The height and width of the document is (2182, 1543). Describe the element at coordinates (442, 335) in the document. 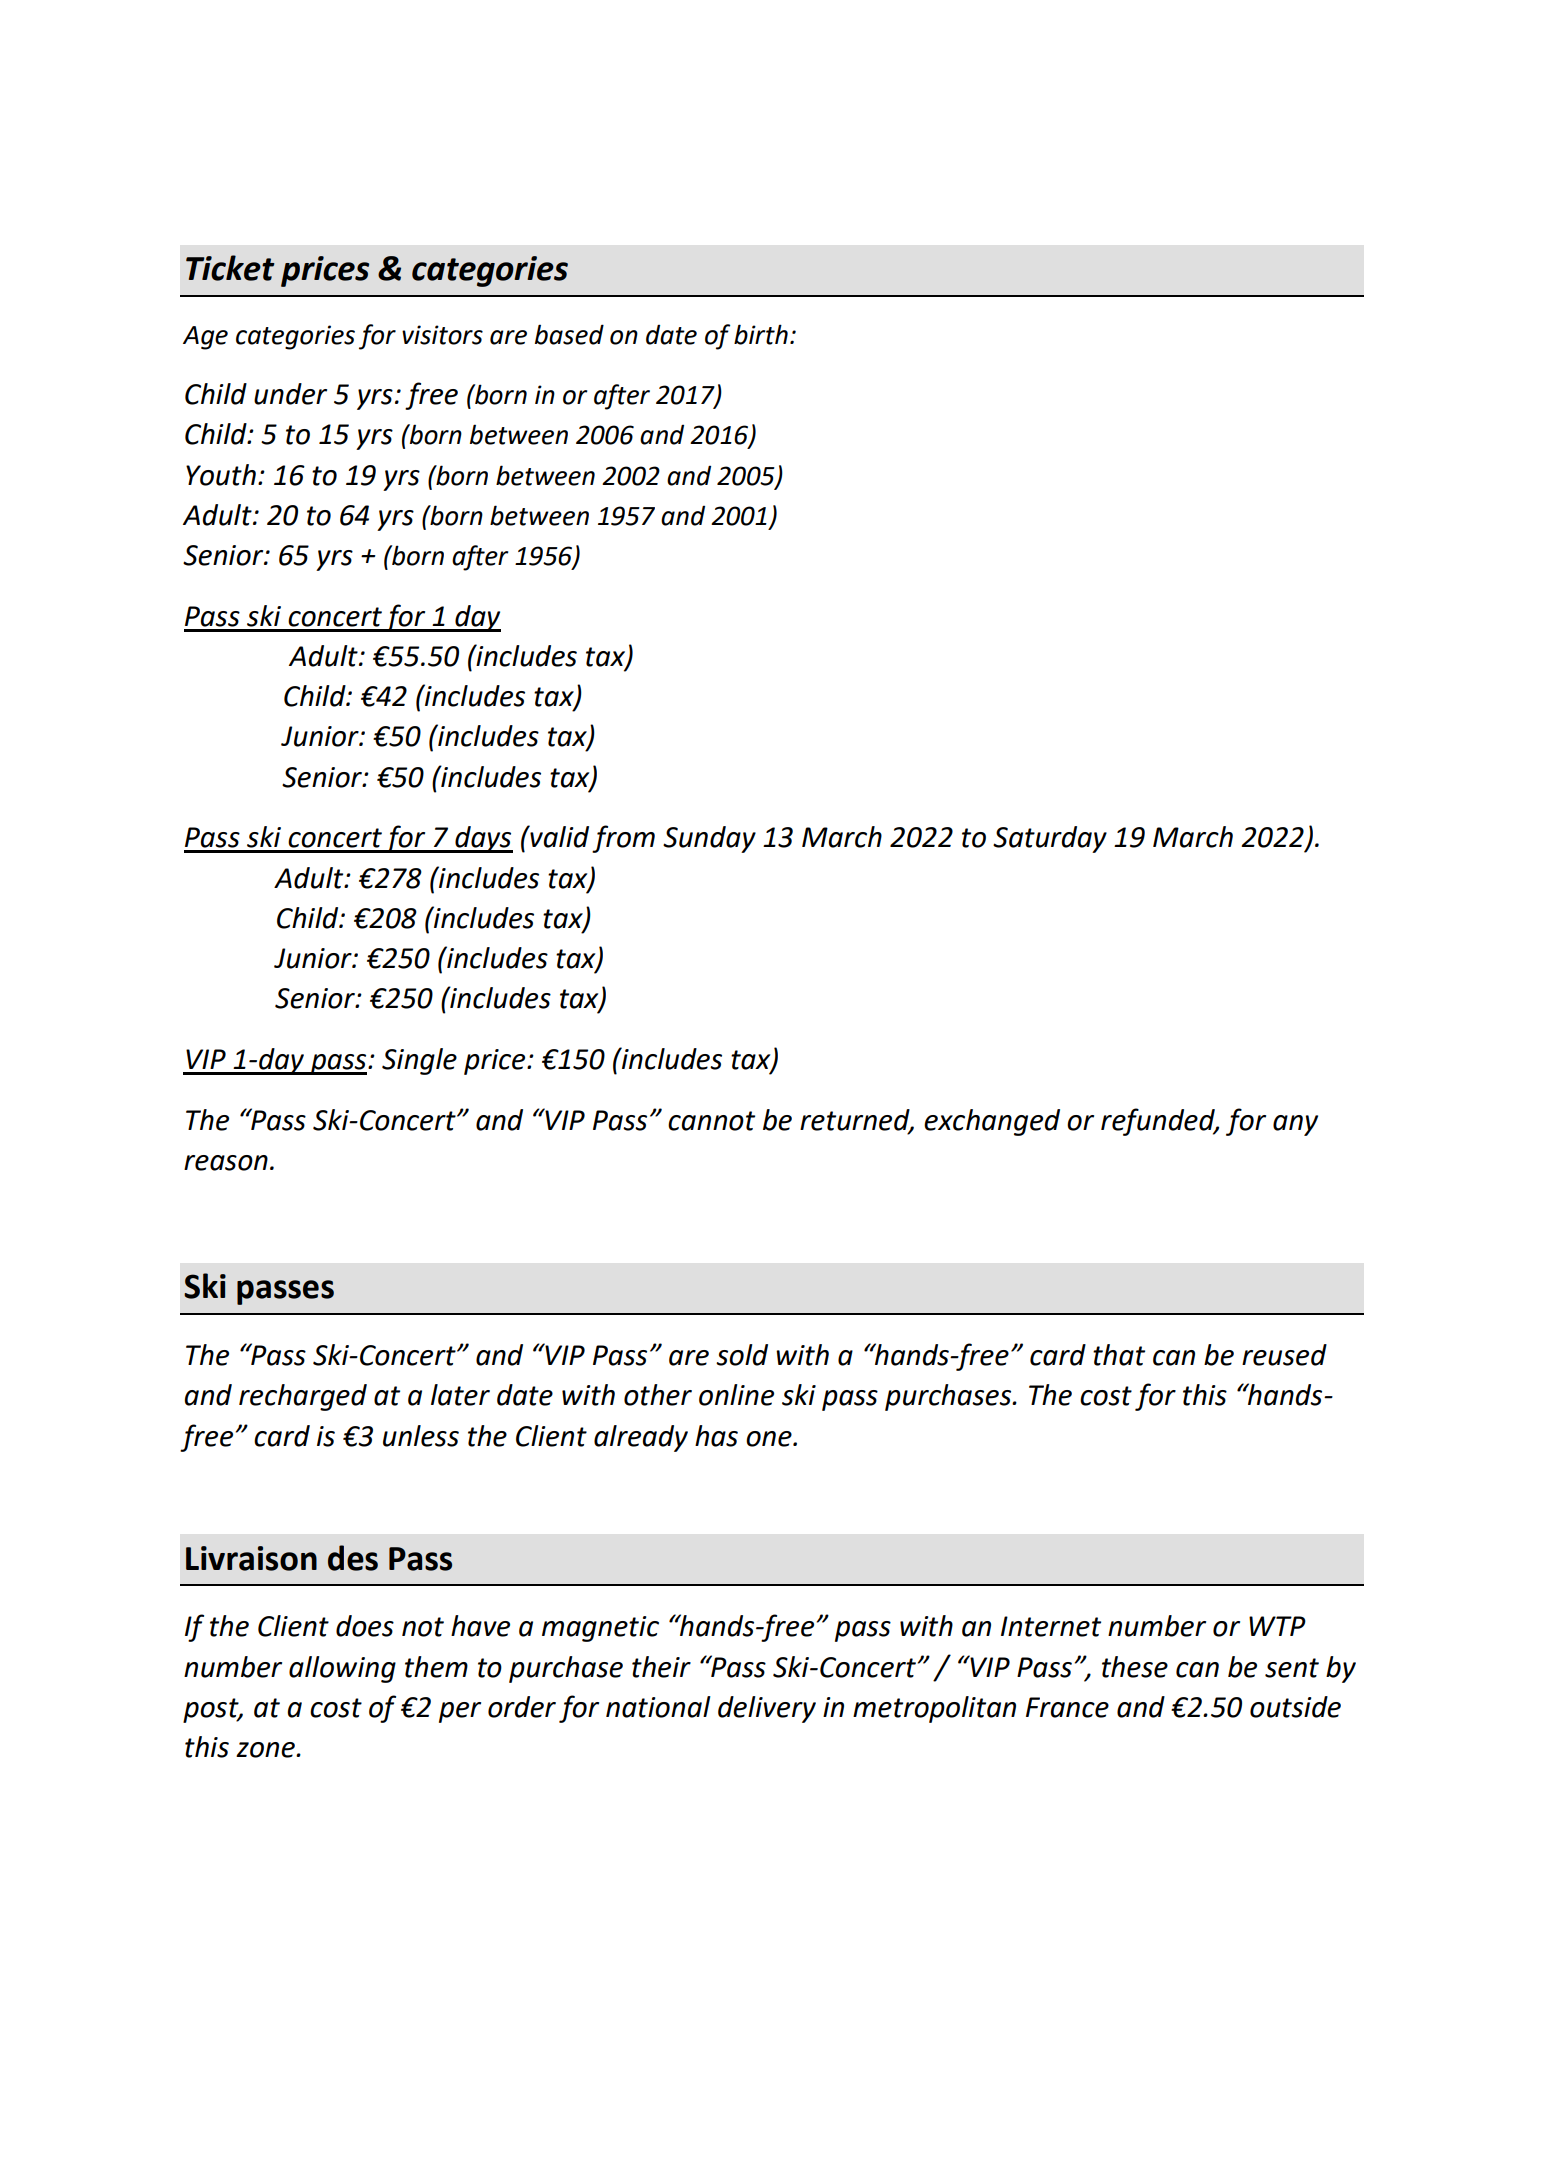

I see `visitors` at that location.
